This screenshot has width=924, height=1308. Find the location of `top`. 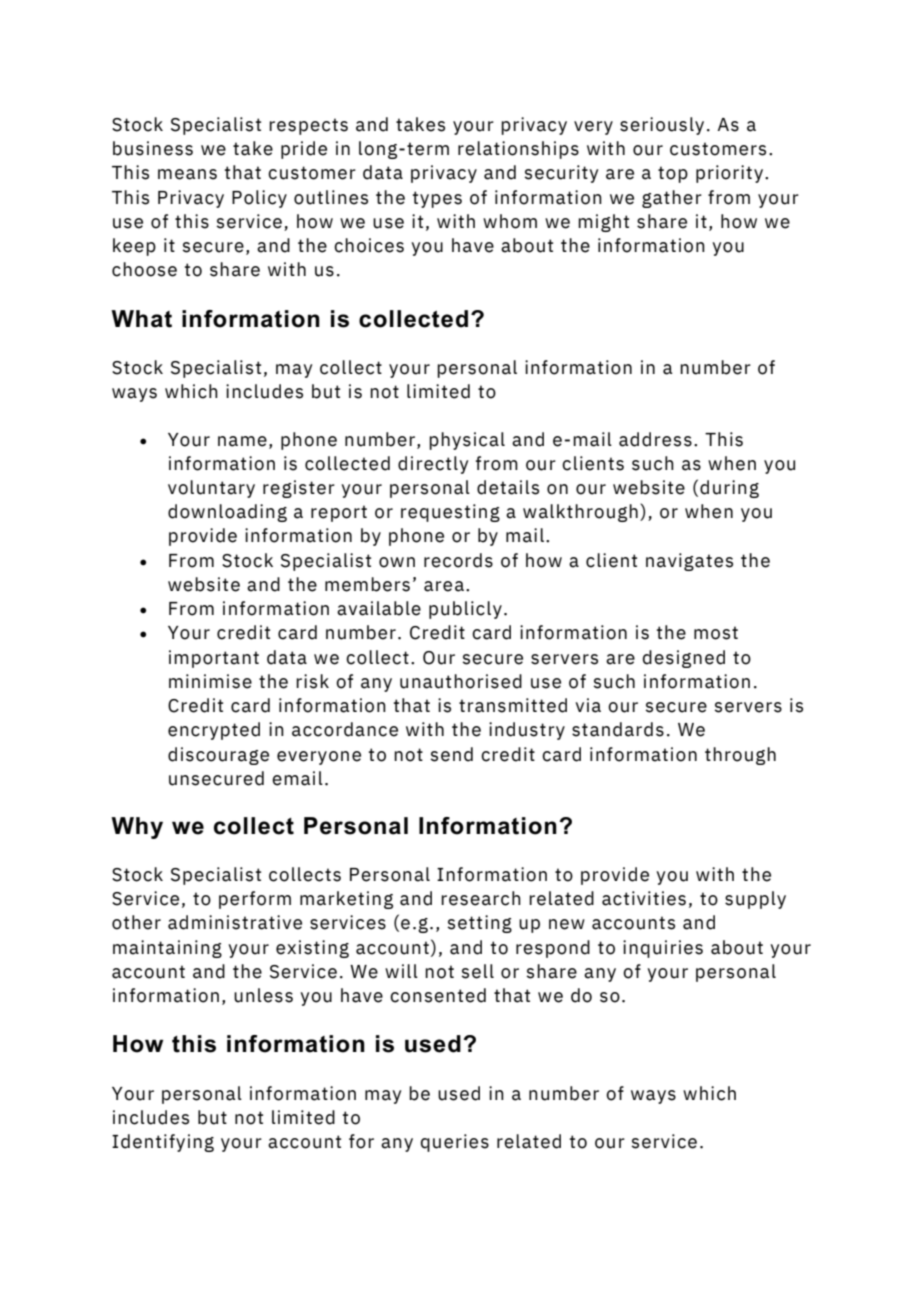

top is located at coordinates (673, 174).
